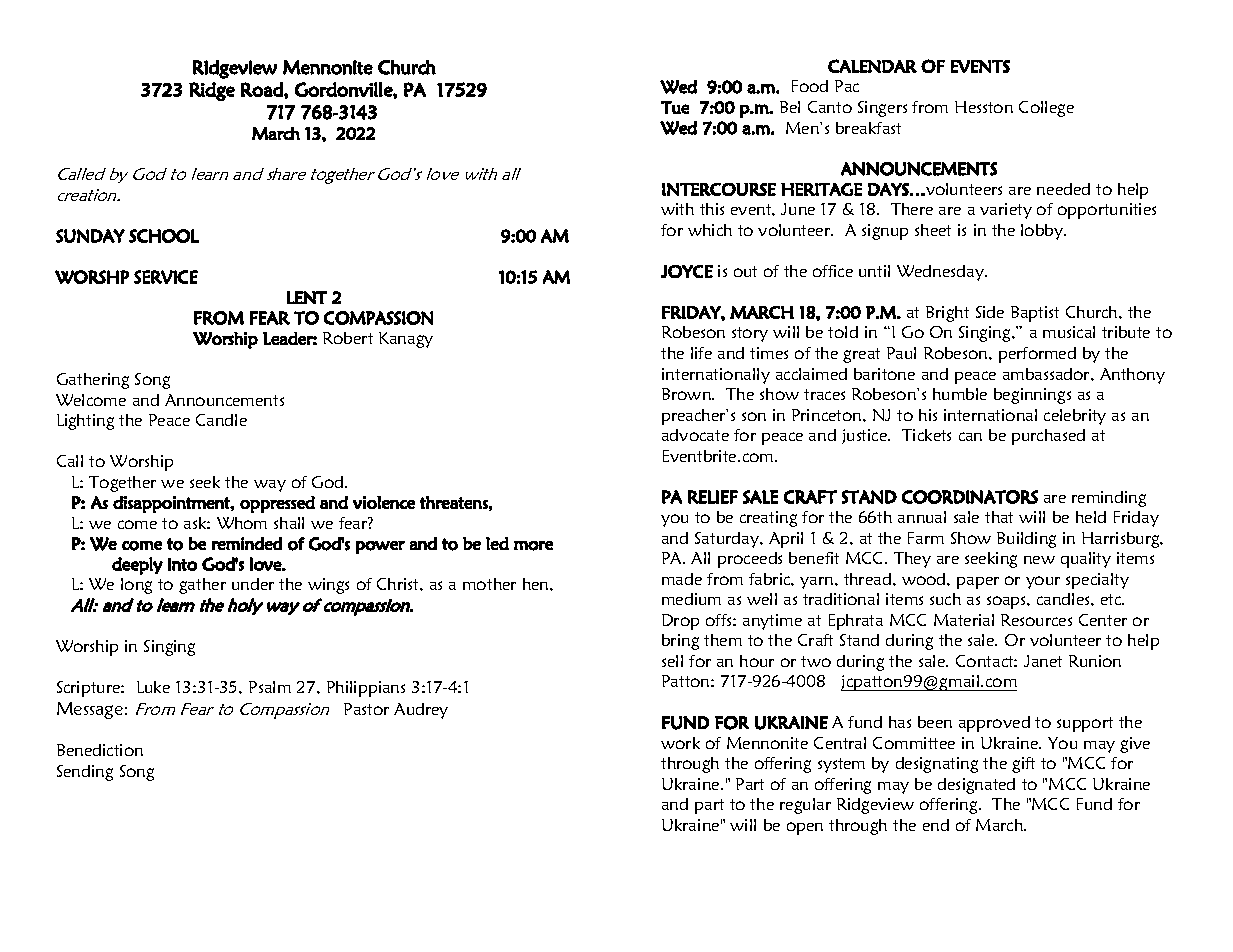 This screenshot has height=952, width=1233. I want to click on Road, so click(263, 89).
